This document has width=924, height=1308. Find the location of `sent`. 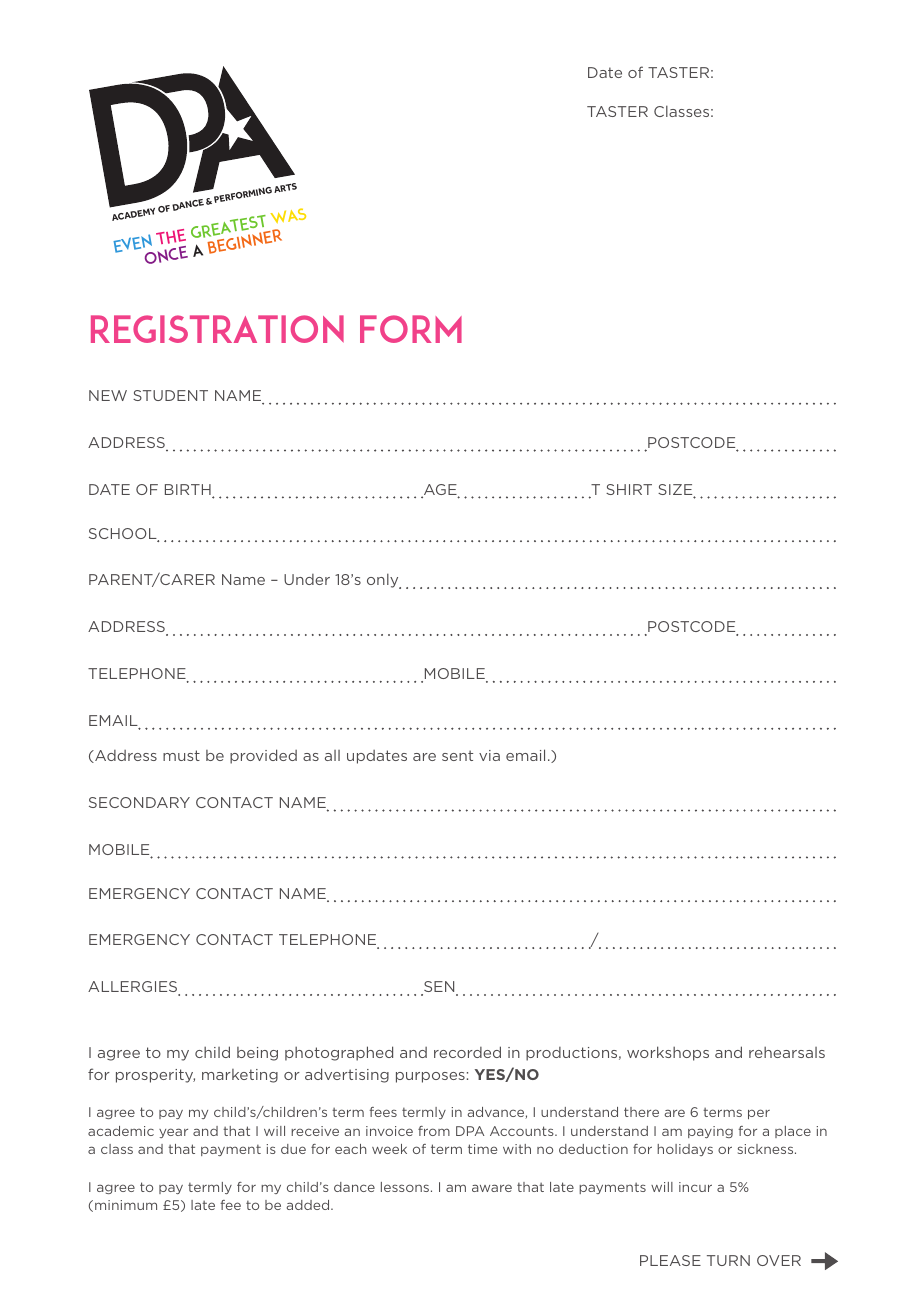

sent is located at coordinates (457, 755).
